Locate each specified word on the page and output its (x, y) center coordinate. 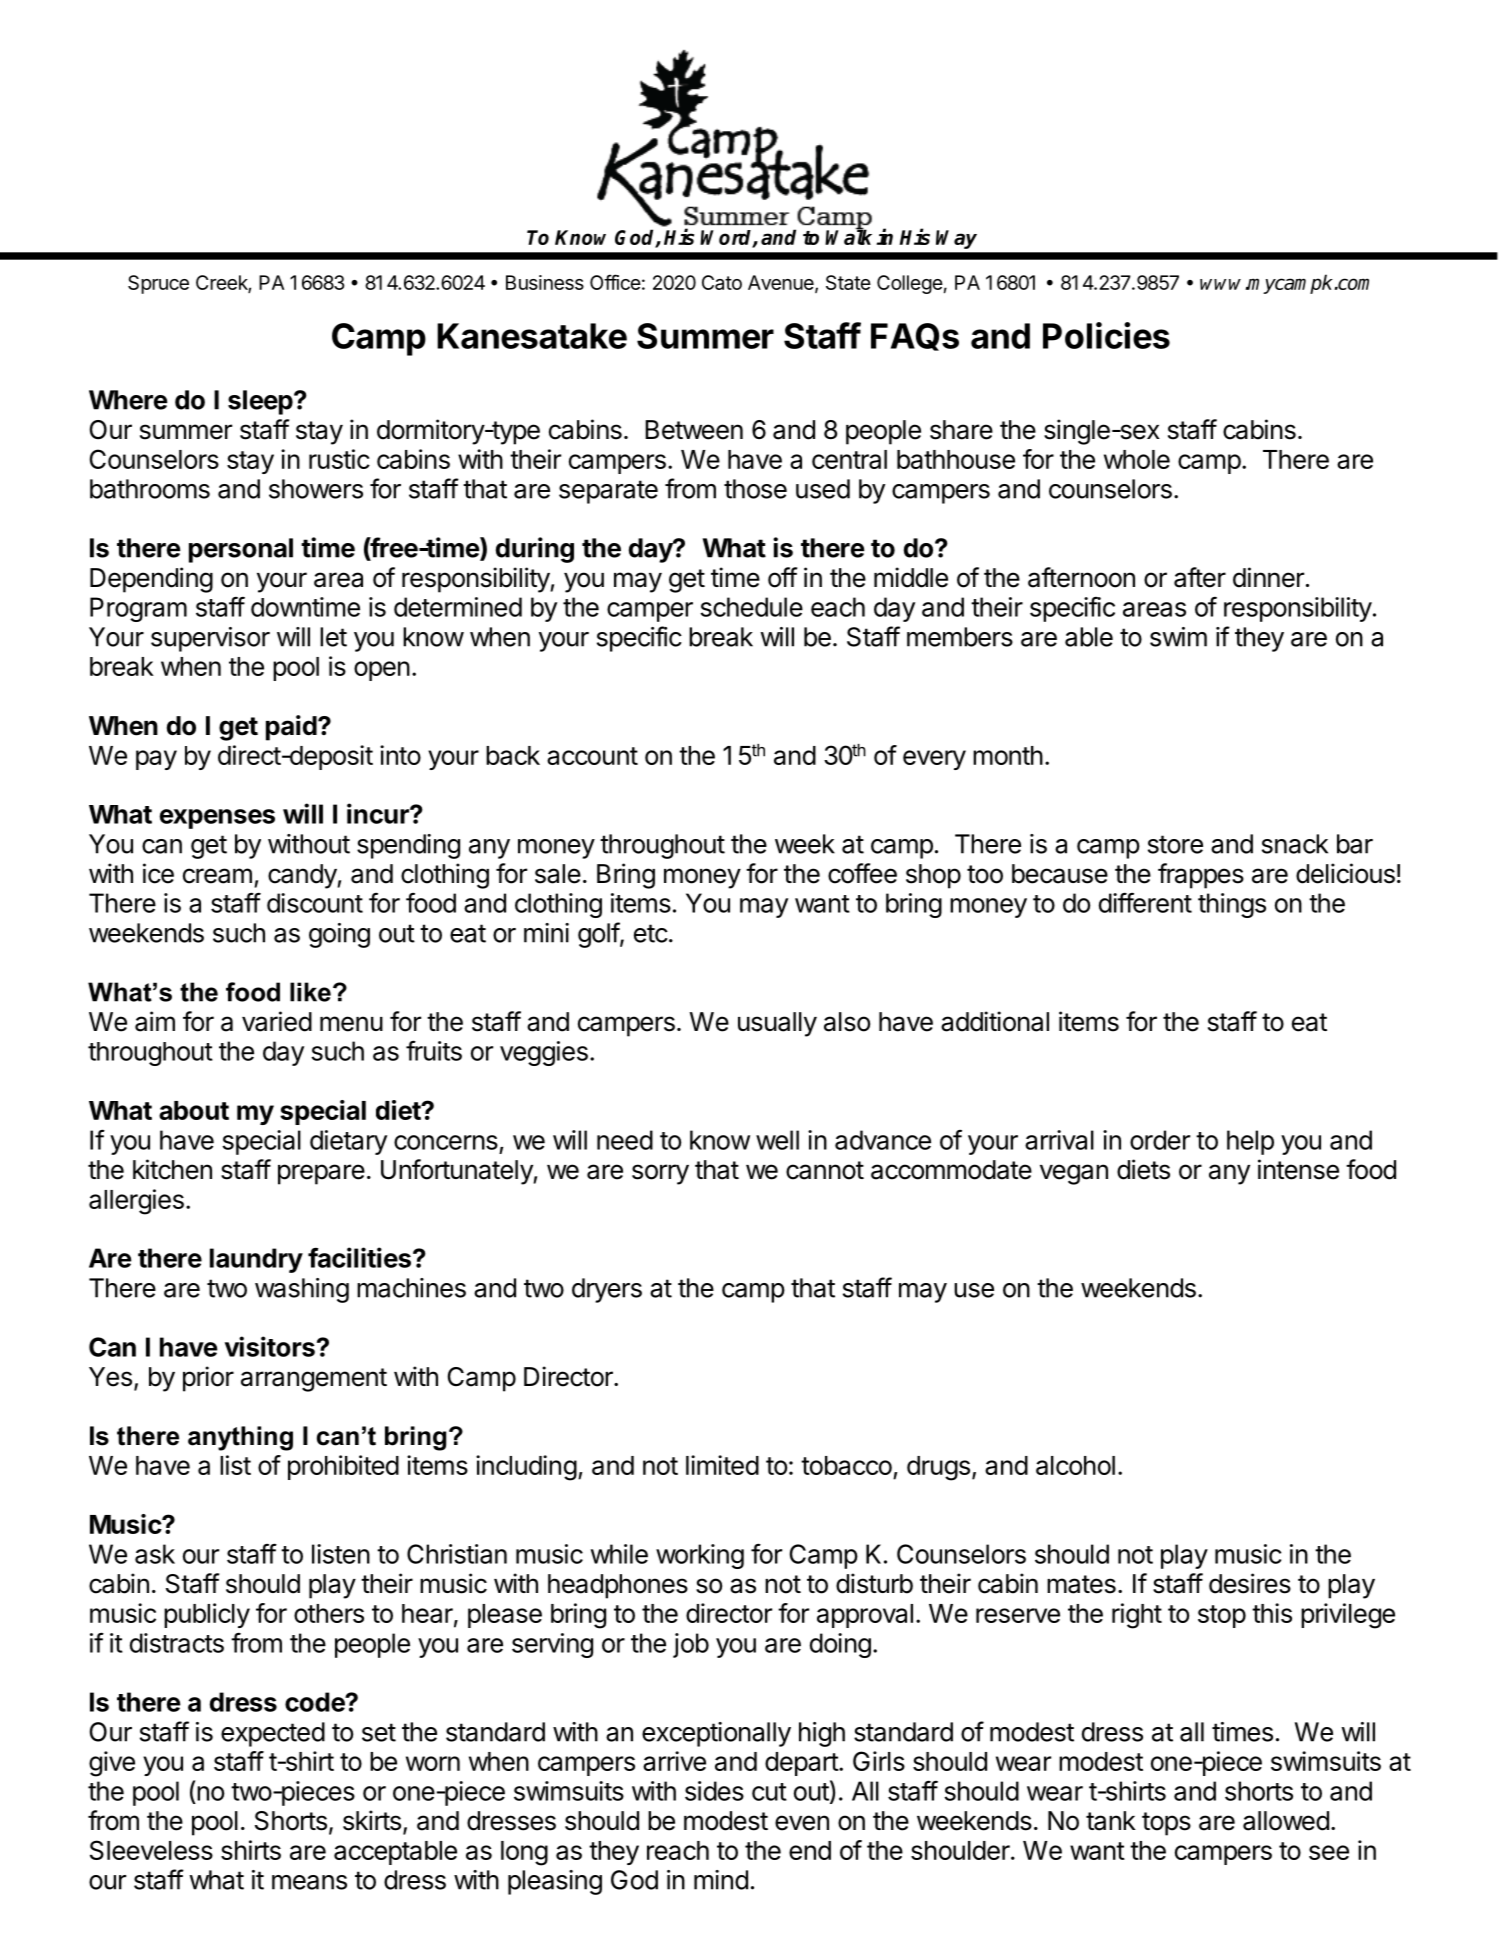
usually (777, 1024)
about (194, 1110)
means (309, 1882)
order (1160, 1140)
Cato (722, 282)
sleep (261, 402)
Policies (1106, 335)
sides (714, 1791)
